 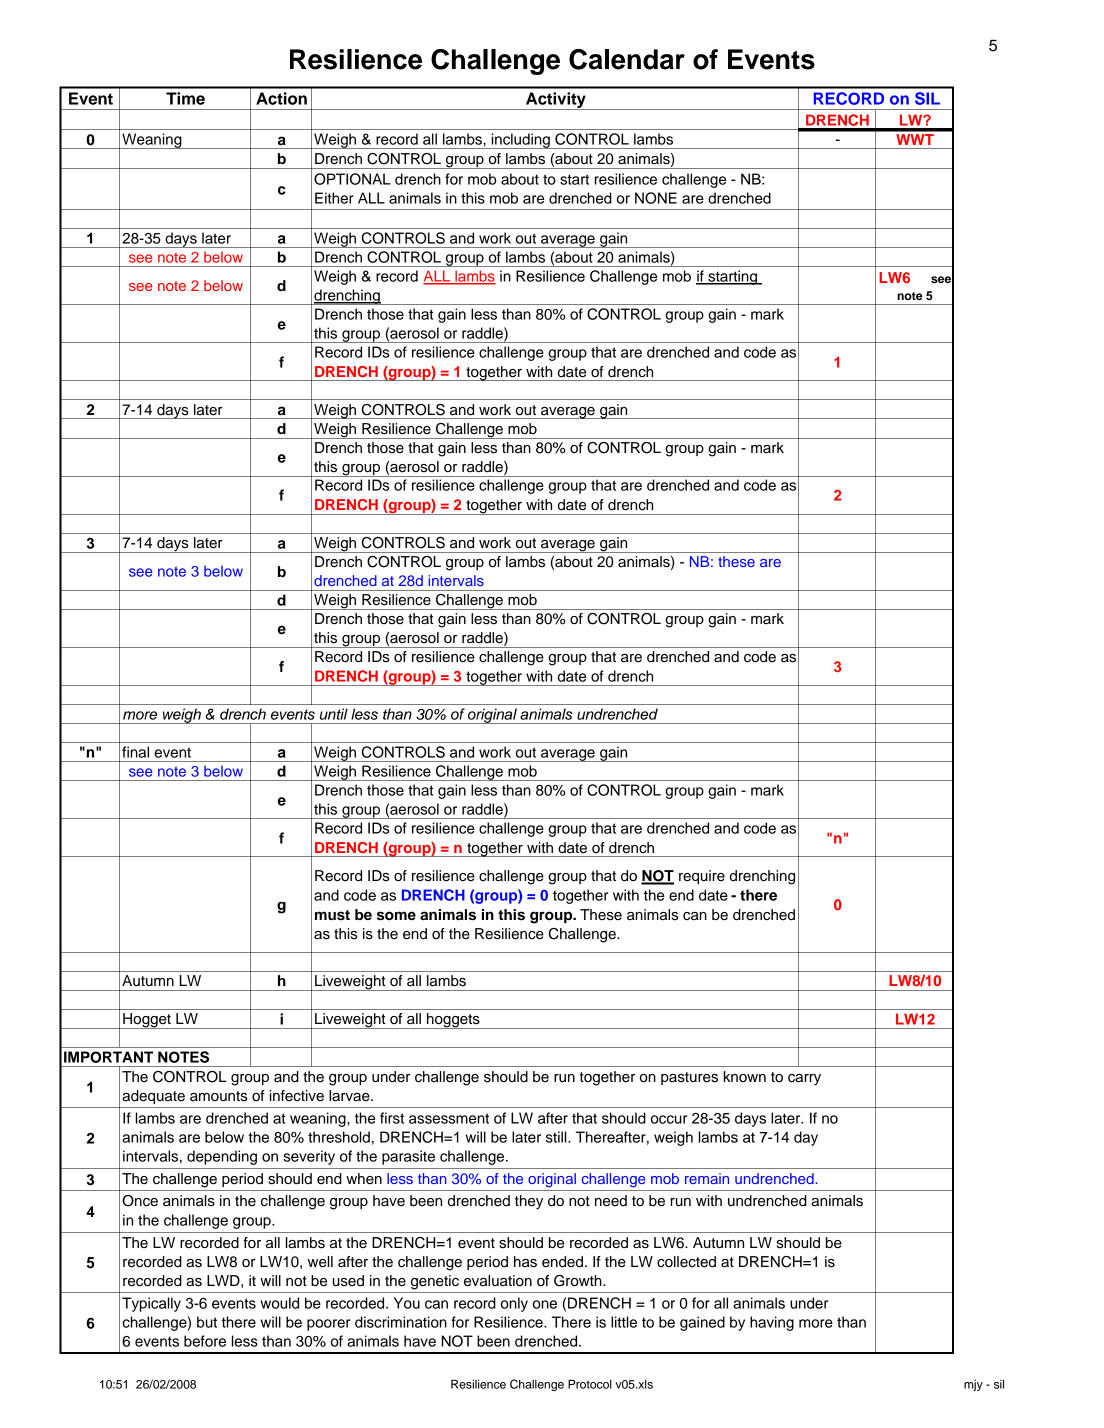 What do you see at coordinates (352, 179) in the screenshot?
I see `OPTIONAL` at bounding box center [352, 179].
